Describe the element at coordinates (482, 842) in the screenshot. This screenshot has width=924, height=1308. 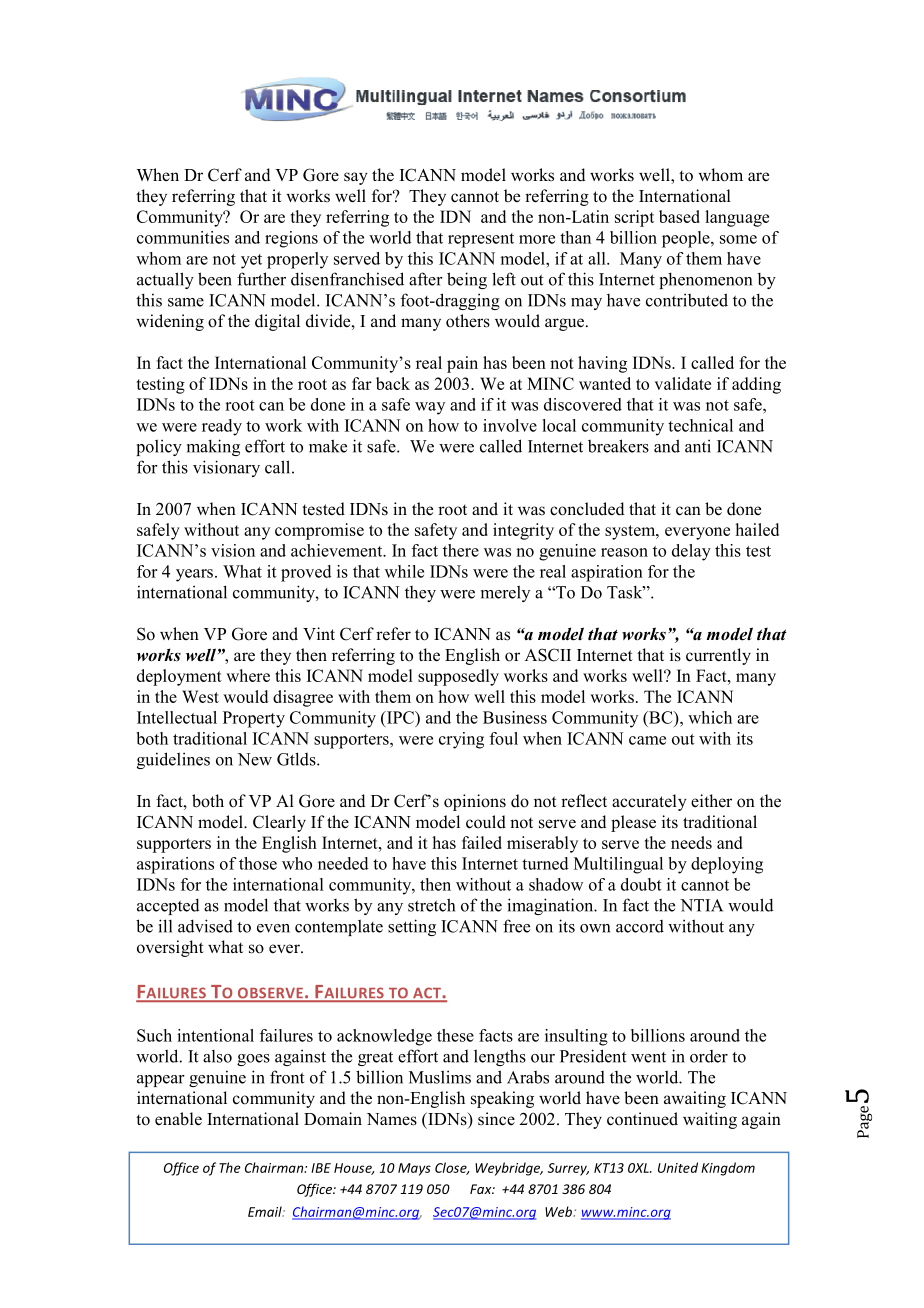
I see `failed` at that location.
